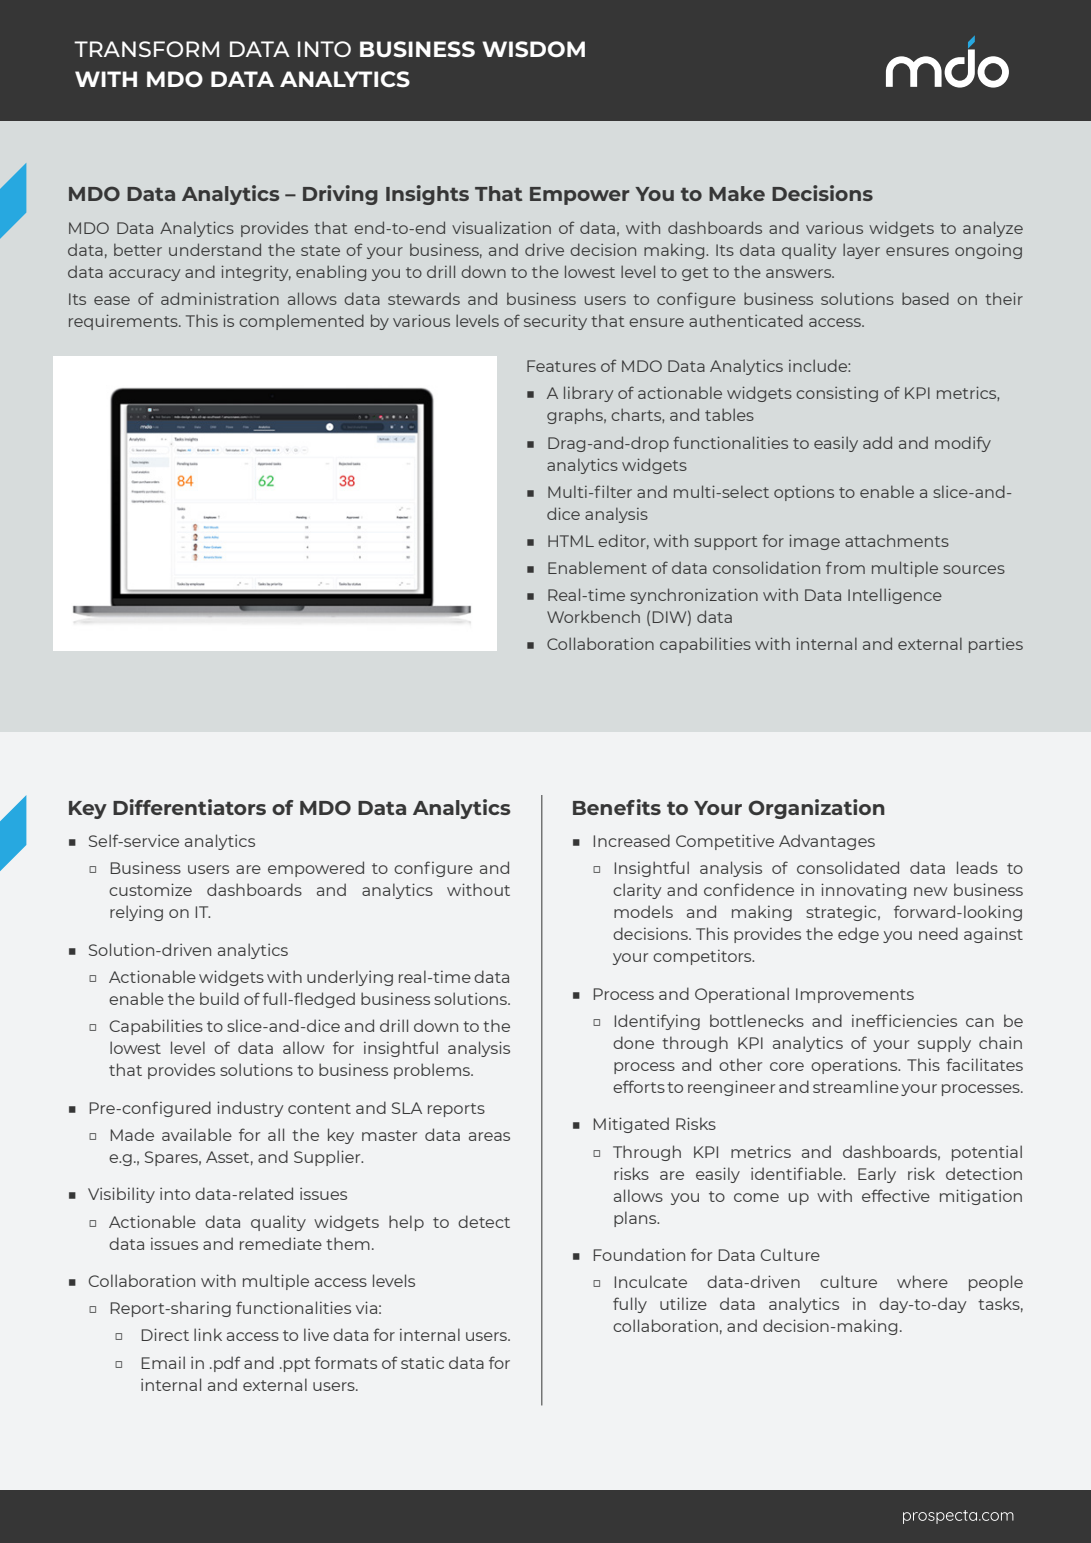 The height and width of the document is (1543, 1091). Describe the element at coordinates (208, 1334) in the document. I see `link` at that location.
